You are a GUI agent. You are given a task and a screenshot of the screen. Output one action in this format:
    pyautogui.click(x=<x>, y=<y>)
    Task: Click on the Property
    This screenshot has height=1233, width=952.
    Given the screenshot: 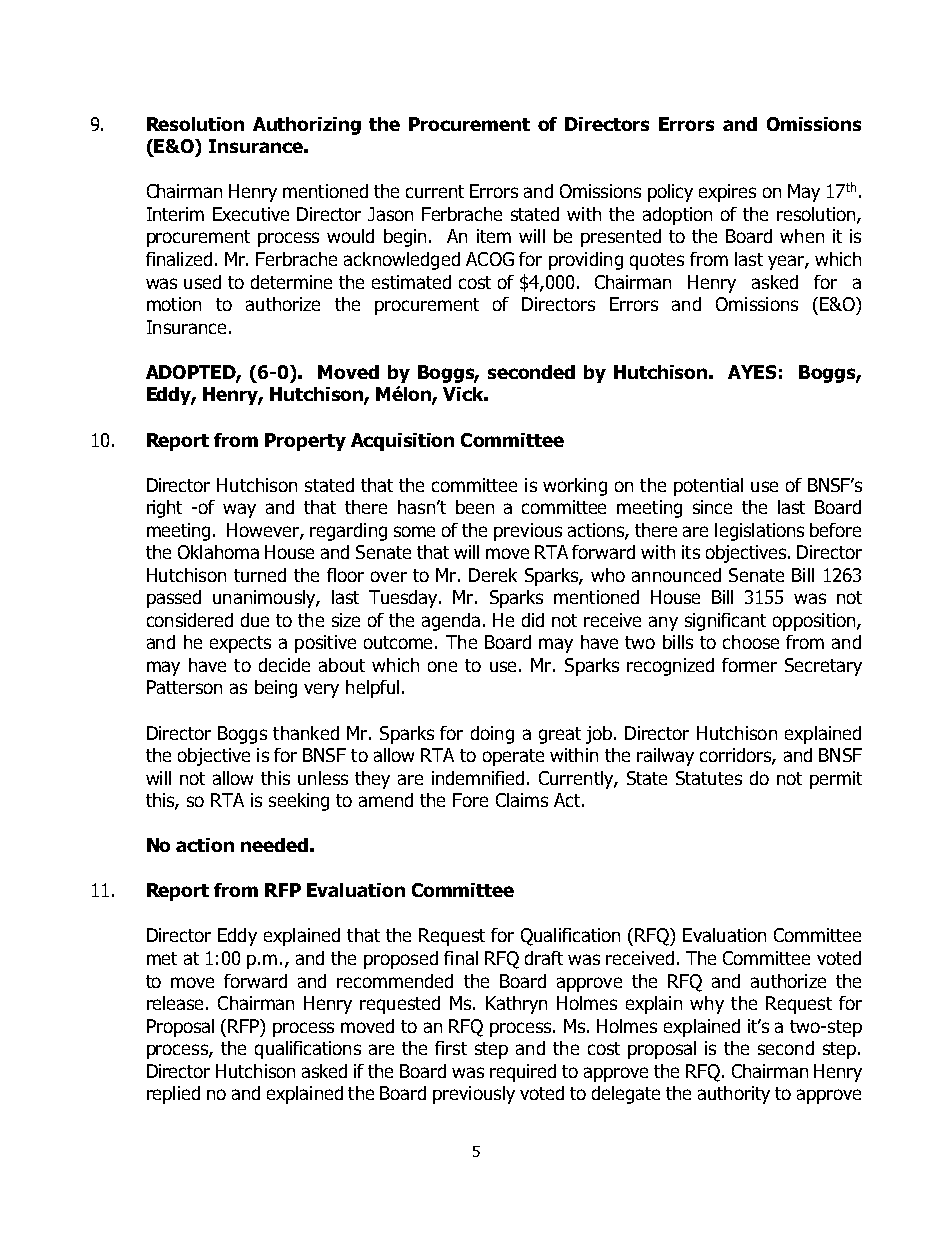 What is the action you would take?
    pyautogui.click(x=305, y=442)
